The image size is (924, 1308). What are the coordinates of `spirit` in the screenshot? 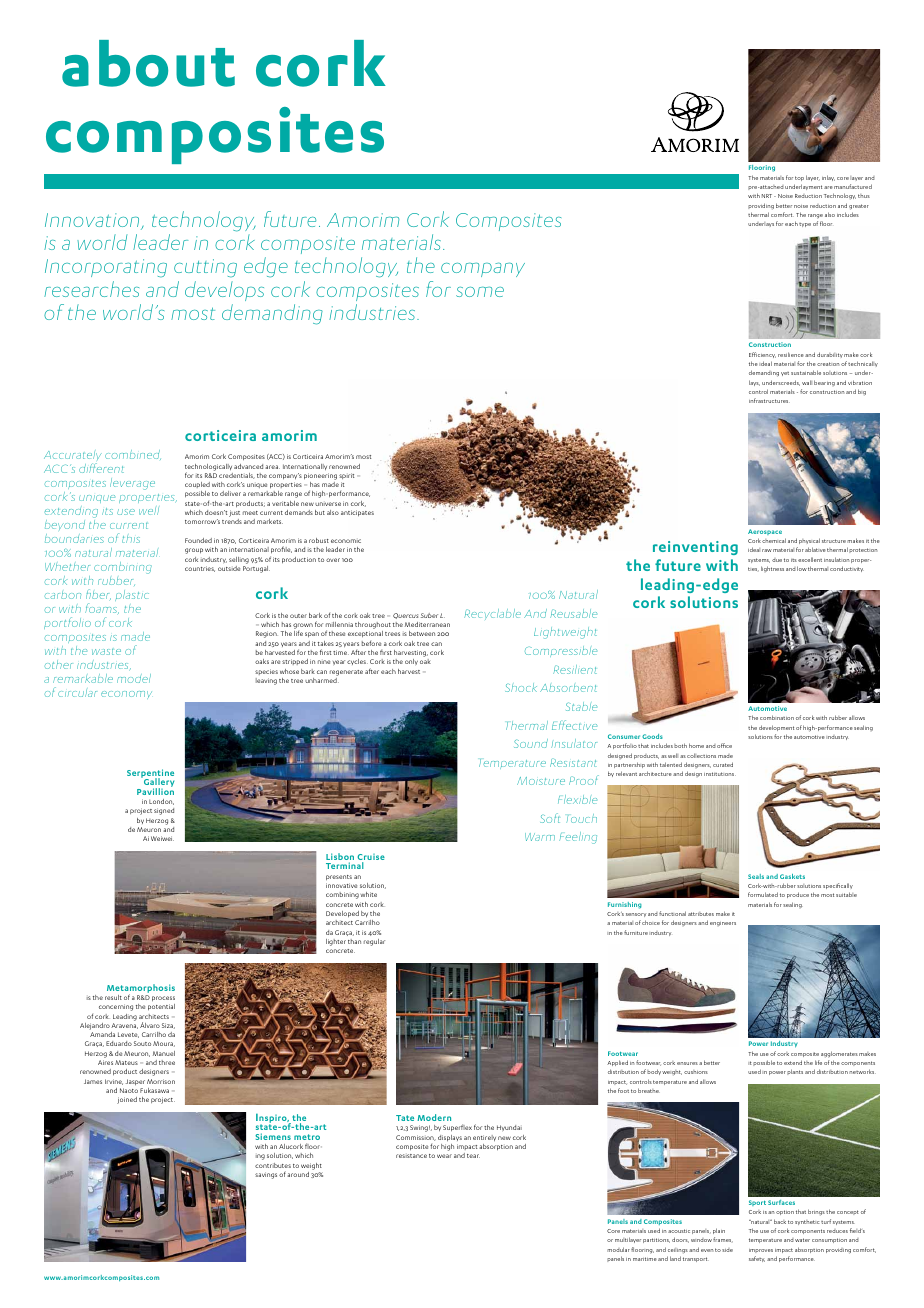 It's located at (346, 476).
